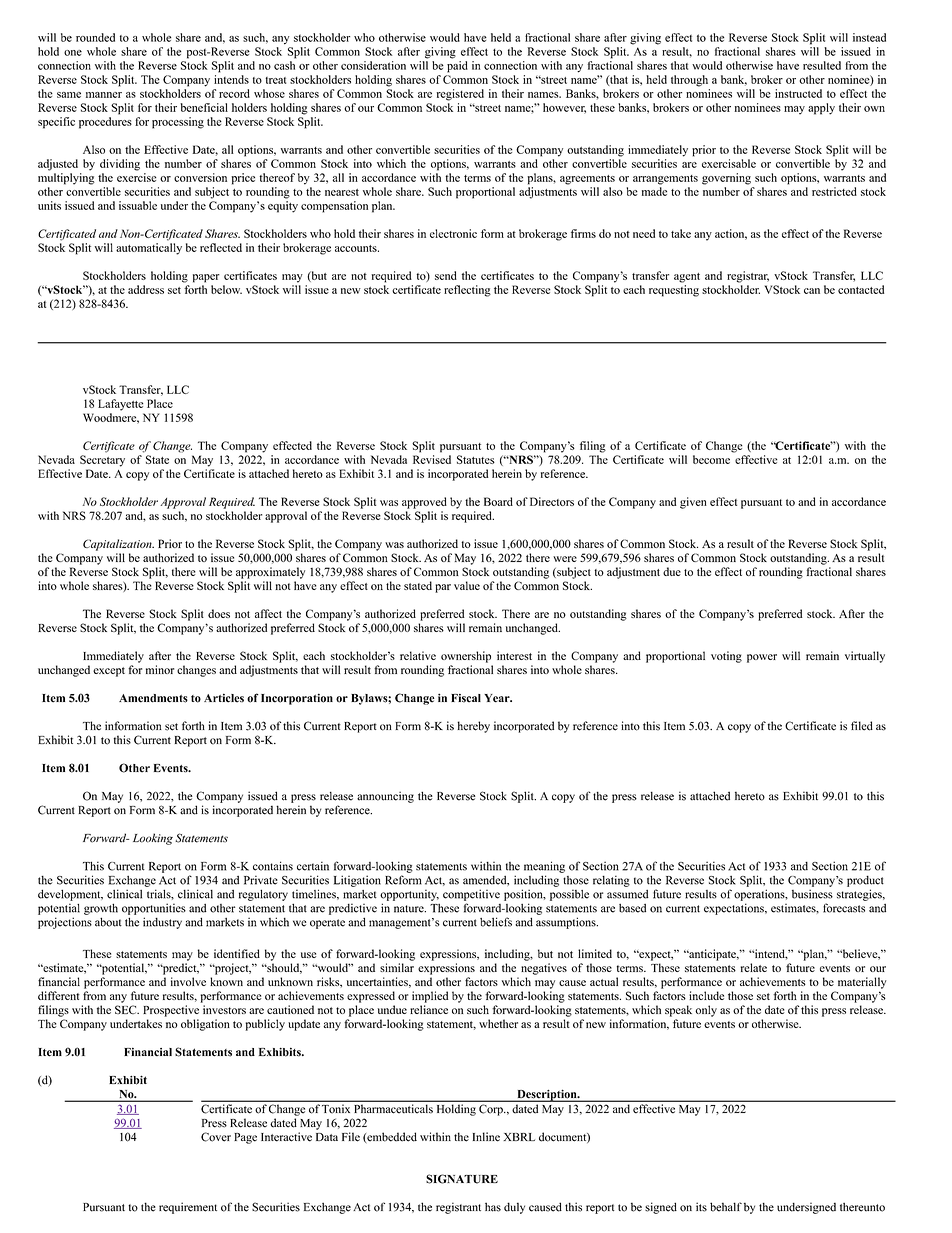 The width and height of the screenshot is (952, 1233). What do you see at coordinates (474, 727) in the screenshot?
I see `hereby` at bounding box center [474, 727].
